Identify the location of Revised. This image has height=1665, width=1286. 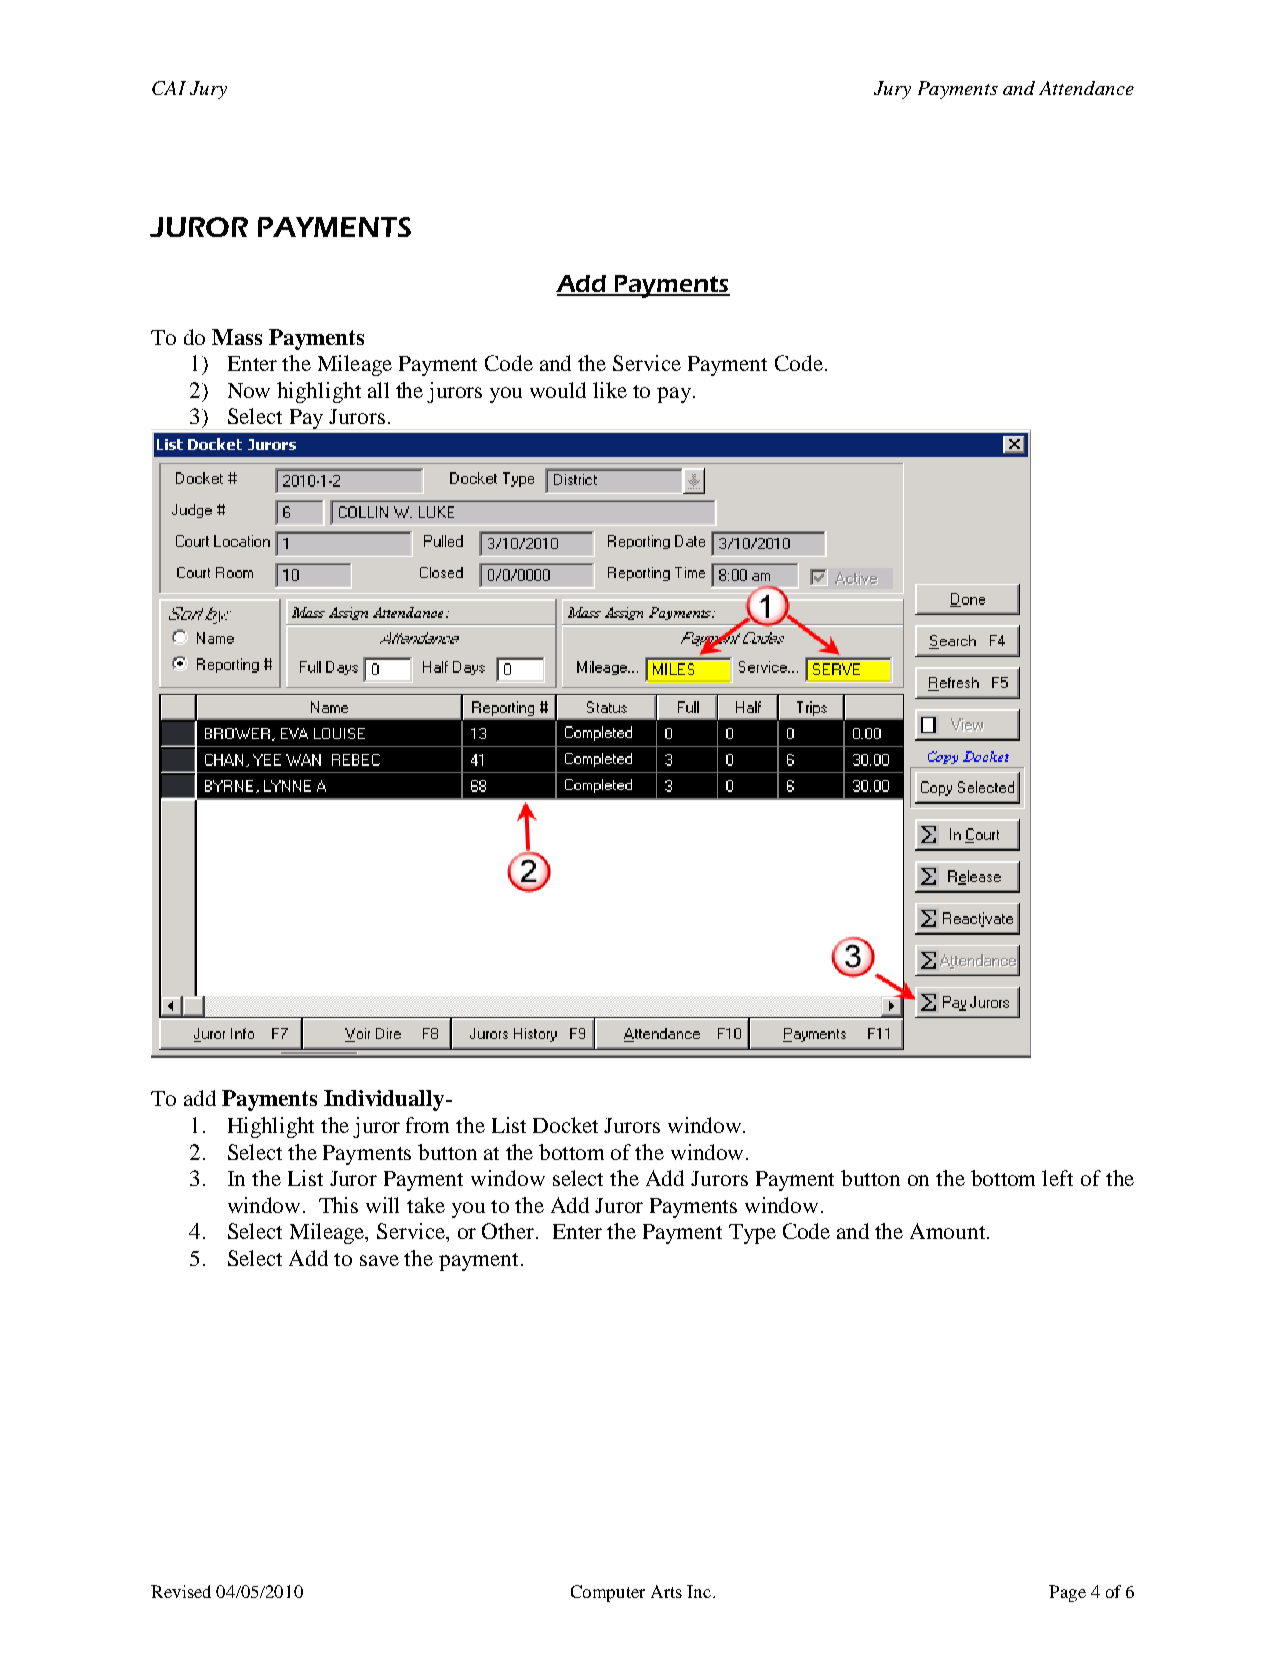
(181, 1591).
